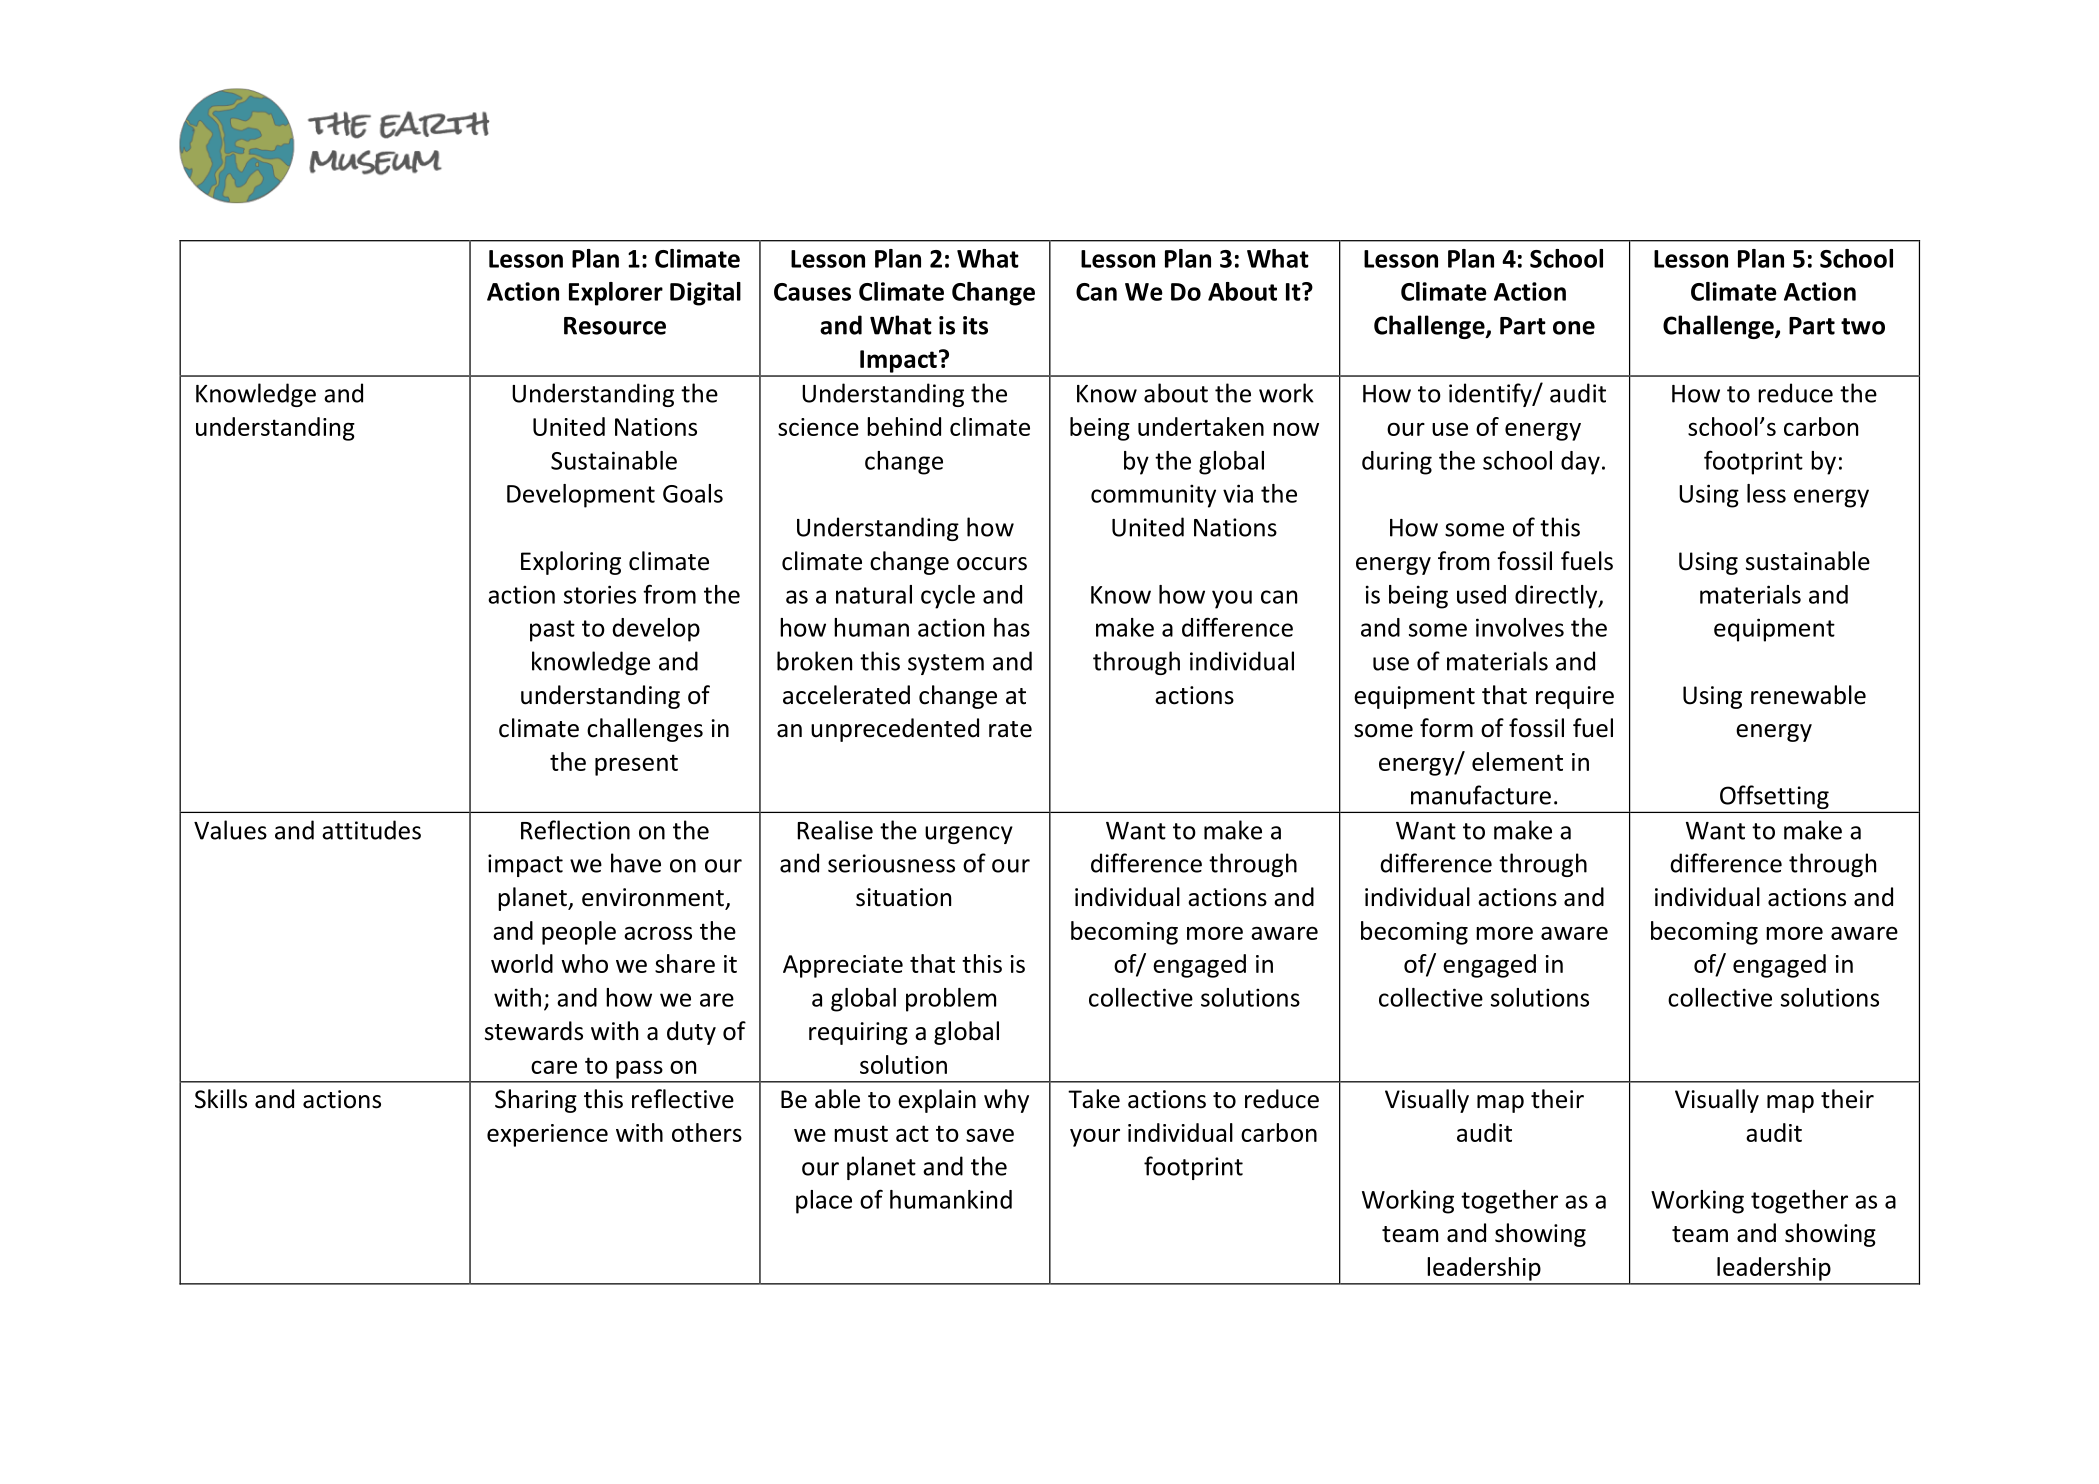 The width and height of the screenshot is (2099, 1484). Describe the element at coordinates (975, 325) in the screenshot. I see `its` at that location.
